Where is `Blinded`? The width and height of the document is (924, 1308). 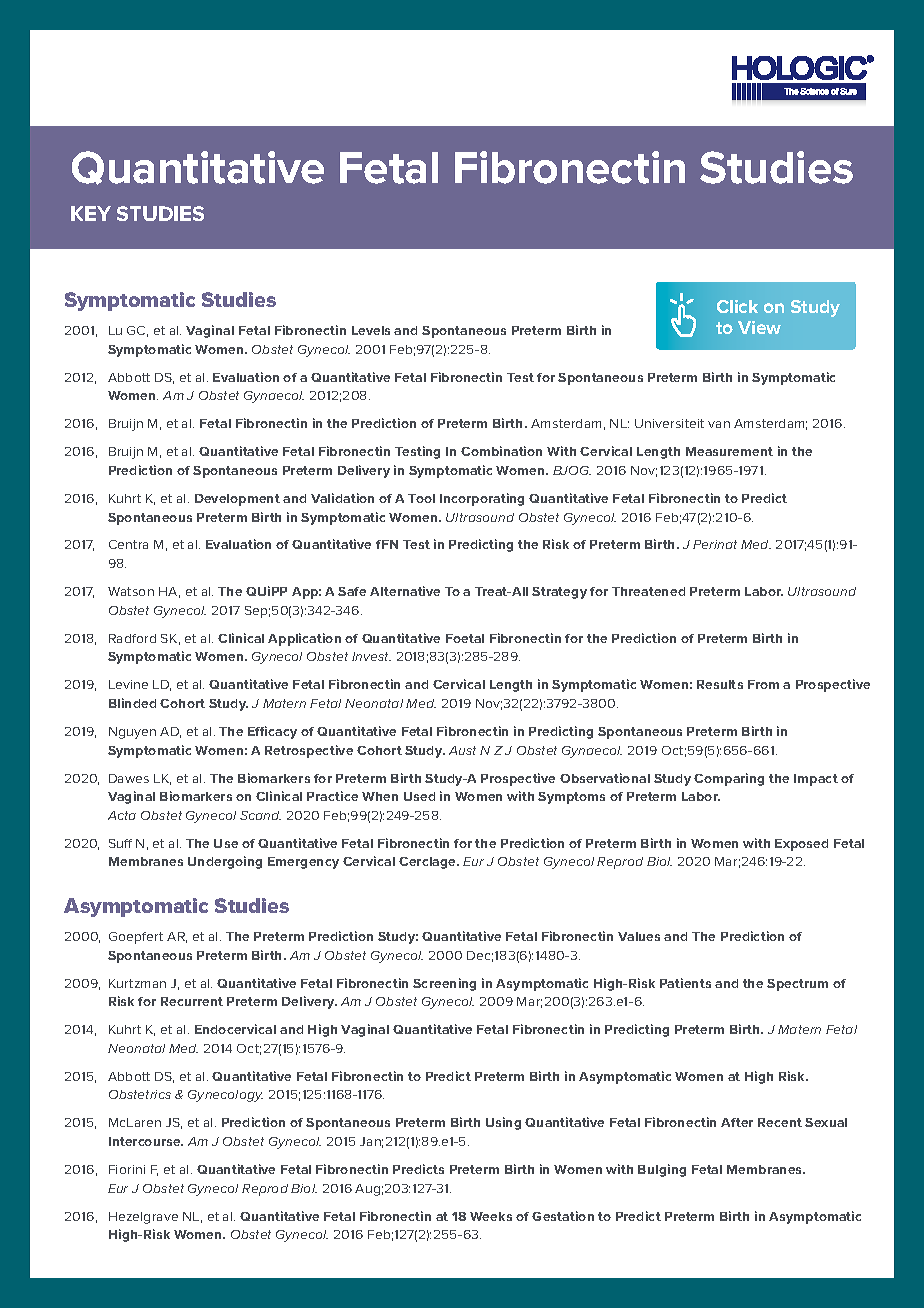
Blinded is located at coordinates (132, 703).
